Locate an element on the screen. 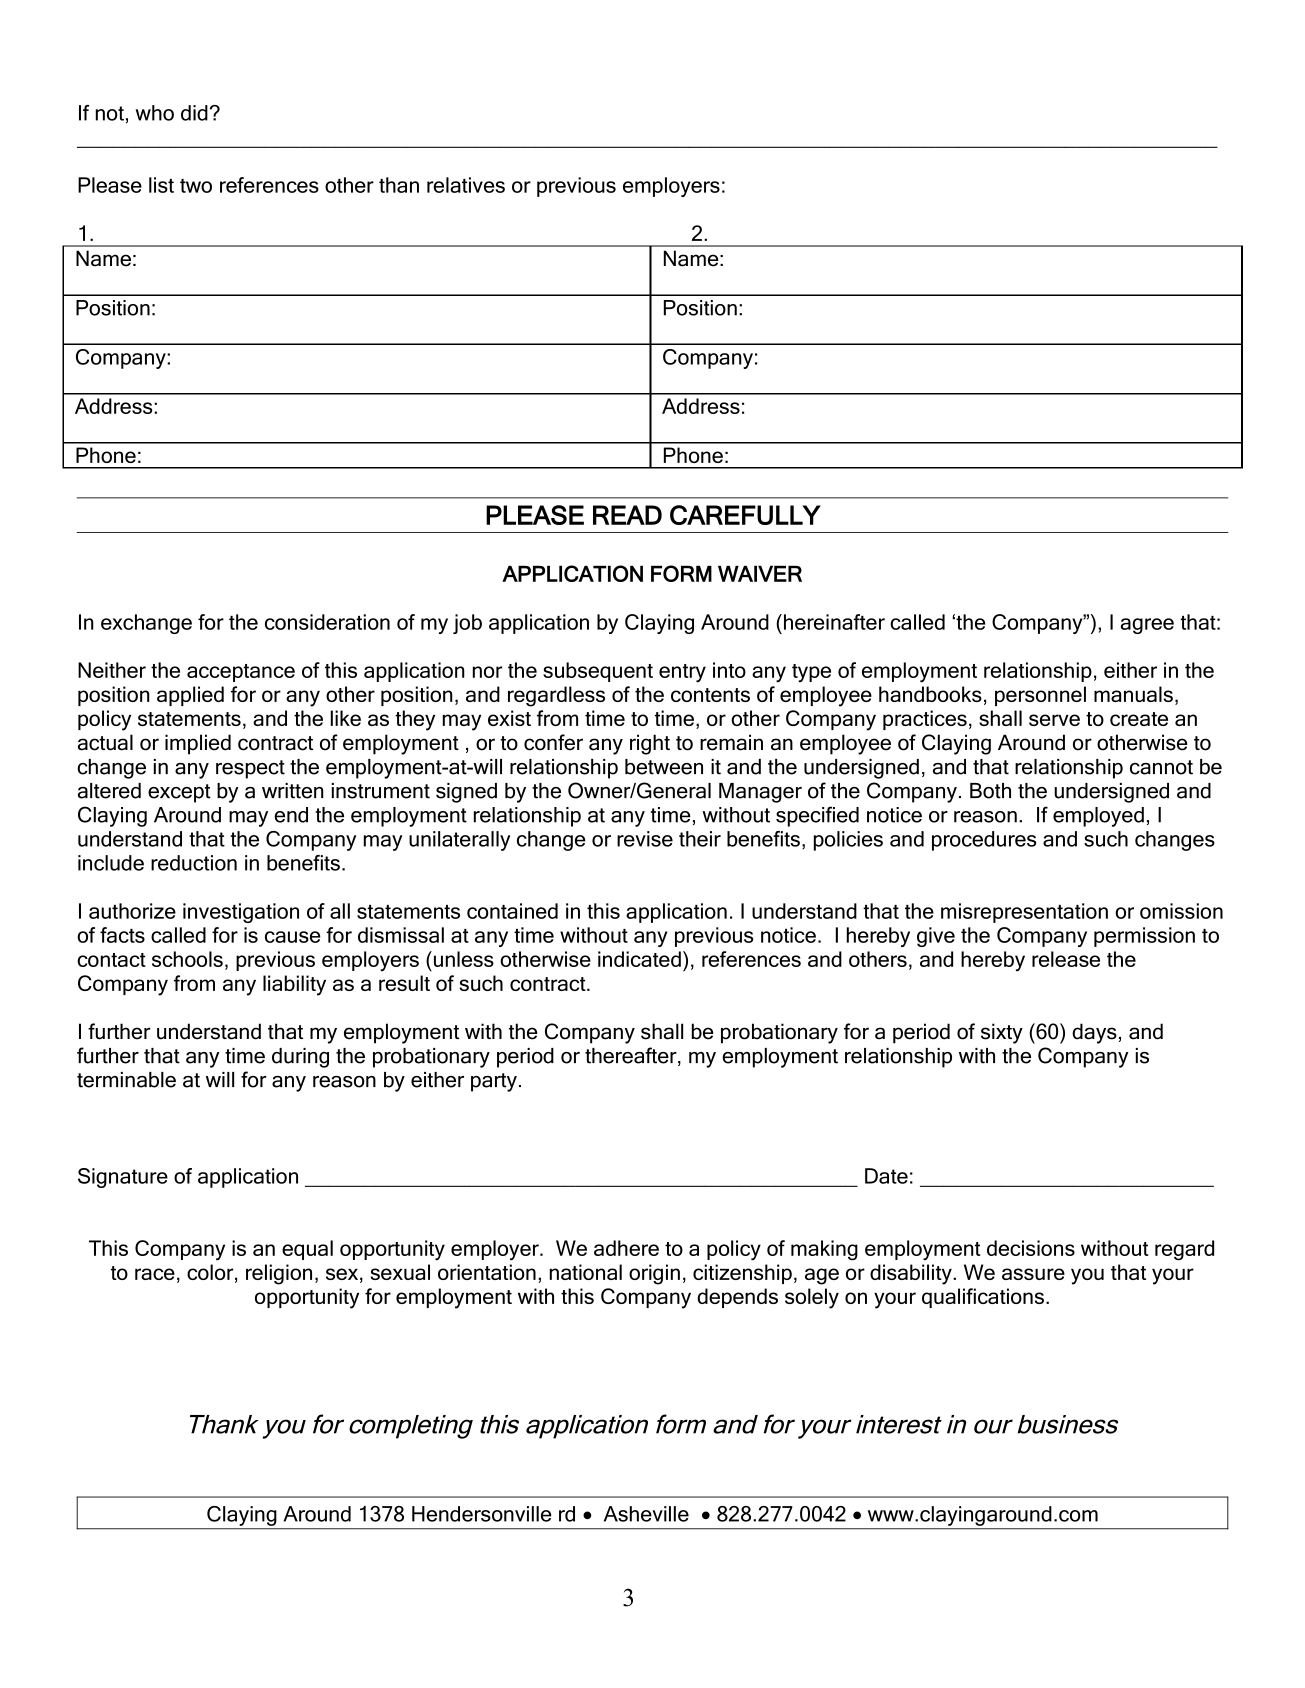  relatives is located at coordinates (466, 185).
